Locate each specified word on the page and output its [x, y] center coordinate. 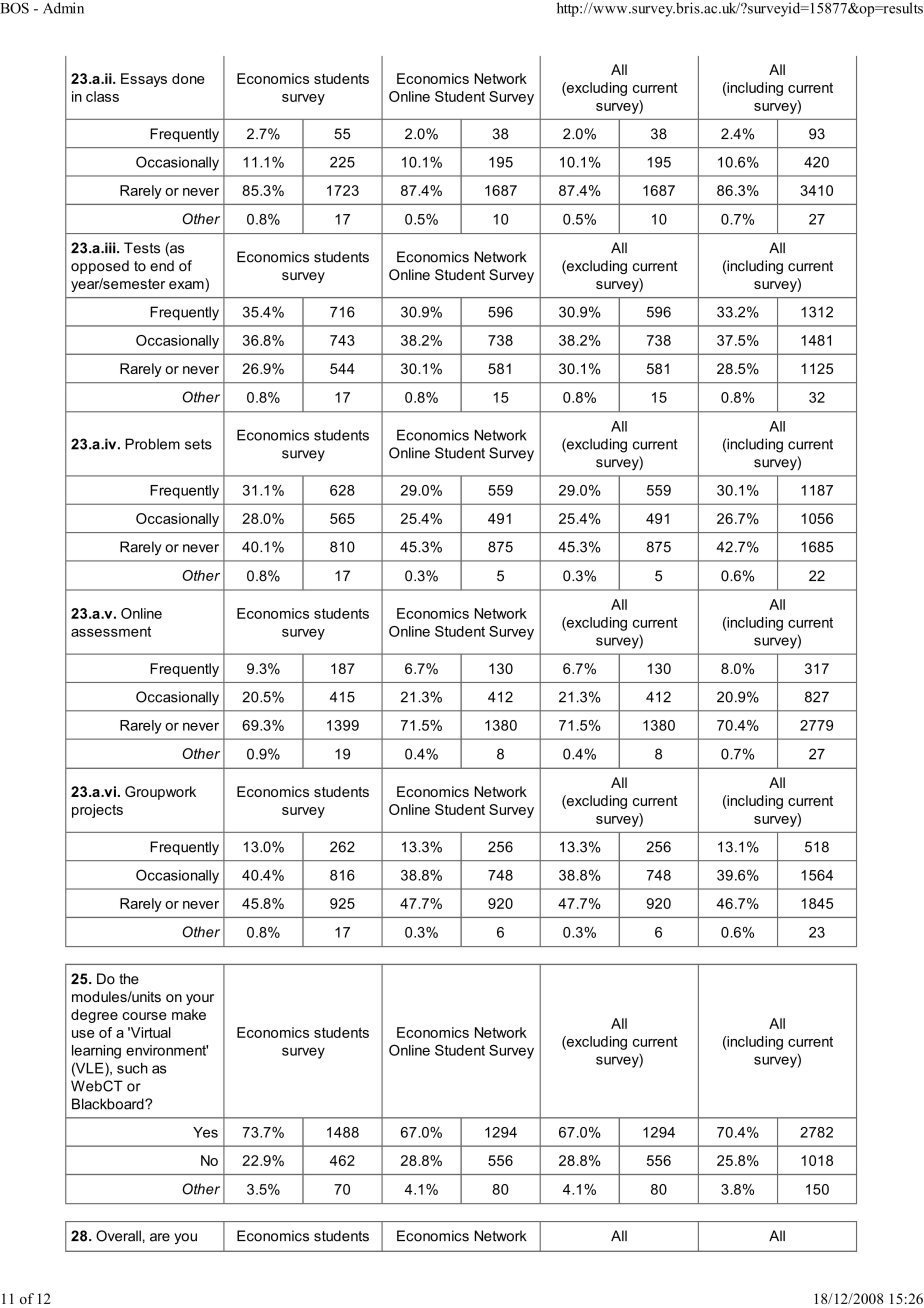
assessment [111, 631]
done [188, 78]
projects [97, 811]
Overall [118, 1236]
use [83, 1034]
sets [198, 444]
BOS [14, 8]
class [102, 96]
